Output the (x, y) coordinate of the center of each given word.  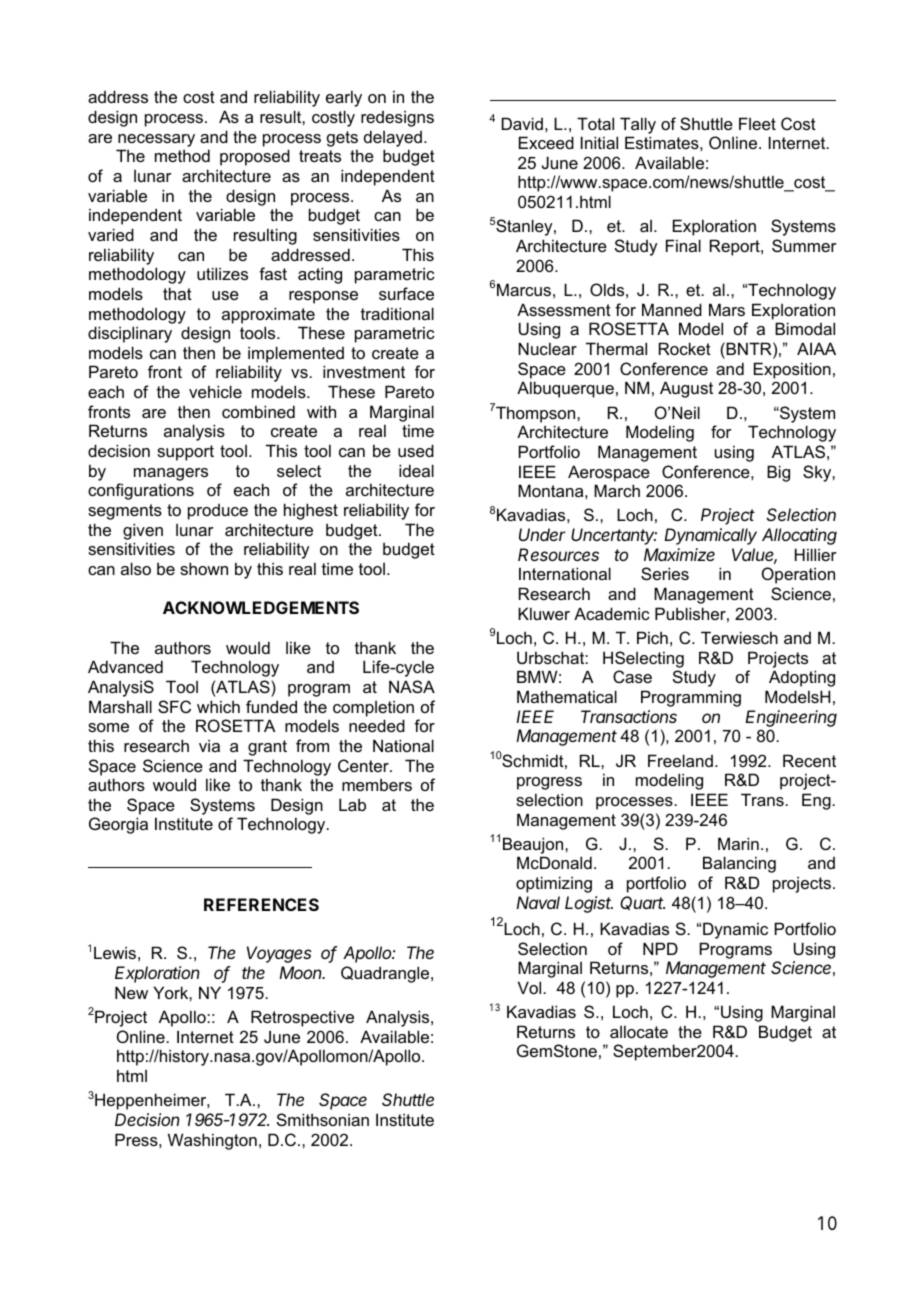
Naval (538, 902)
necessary (156, 140)
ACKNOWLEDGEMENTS (261, 607)
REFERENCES (261, 904)
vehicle (215, 391)
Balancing (739, 864)
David (522, 123)
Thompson (536, 413)
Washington (212, 1141)
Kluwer (544, 613)
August (686, 389)
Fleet (757, 123)
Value (754, 556)
